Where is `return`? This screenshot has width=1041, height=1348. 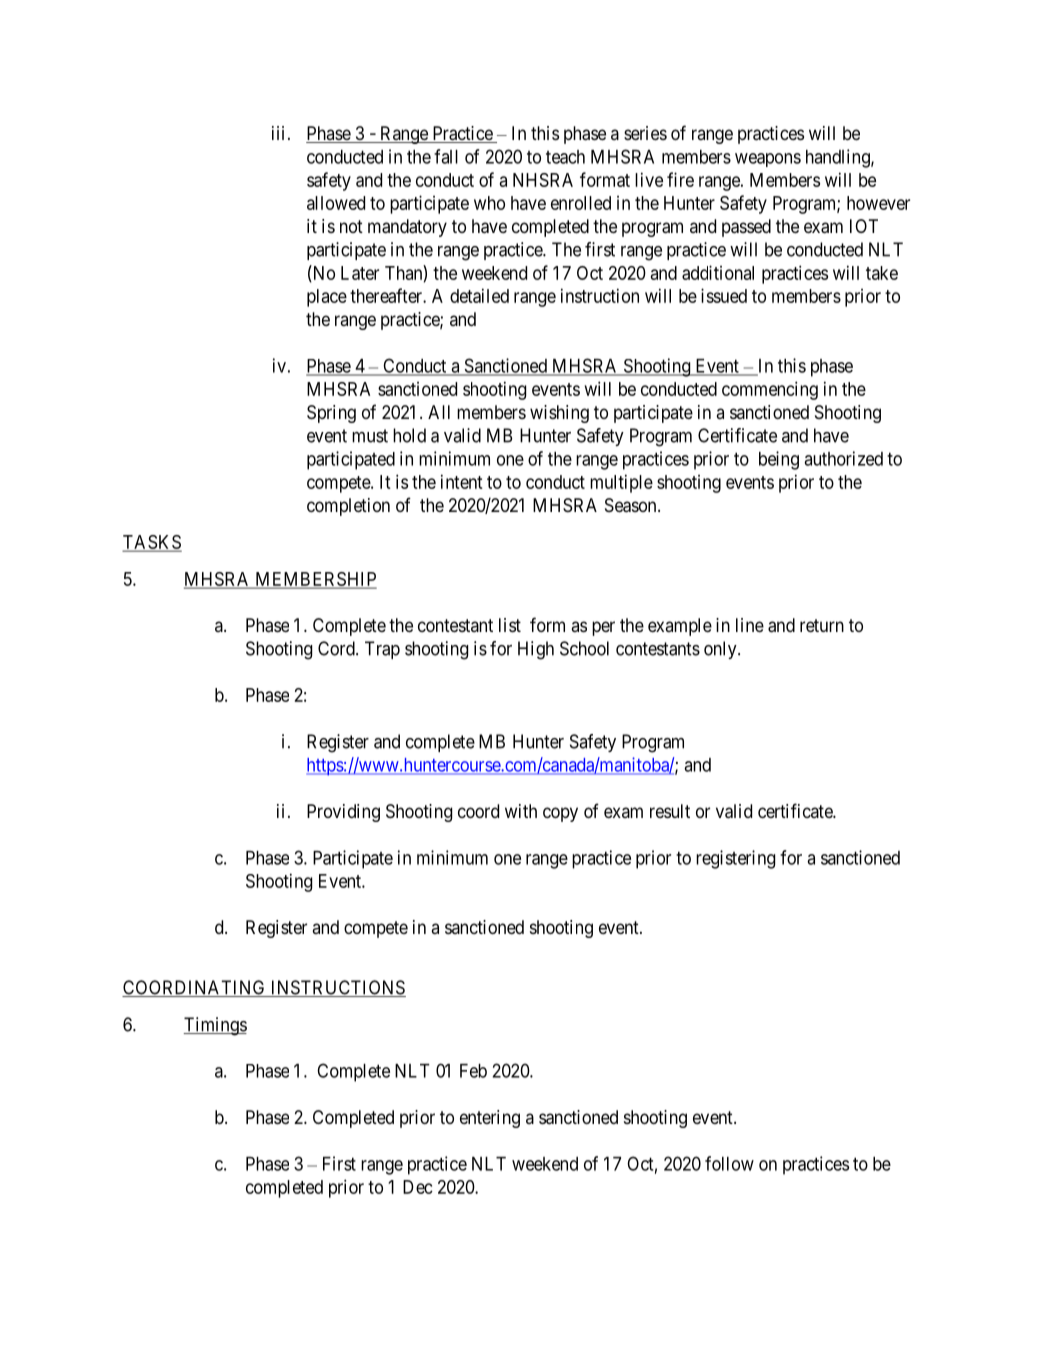 return is located at coordinates (822, 625).
